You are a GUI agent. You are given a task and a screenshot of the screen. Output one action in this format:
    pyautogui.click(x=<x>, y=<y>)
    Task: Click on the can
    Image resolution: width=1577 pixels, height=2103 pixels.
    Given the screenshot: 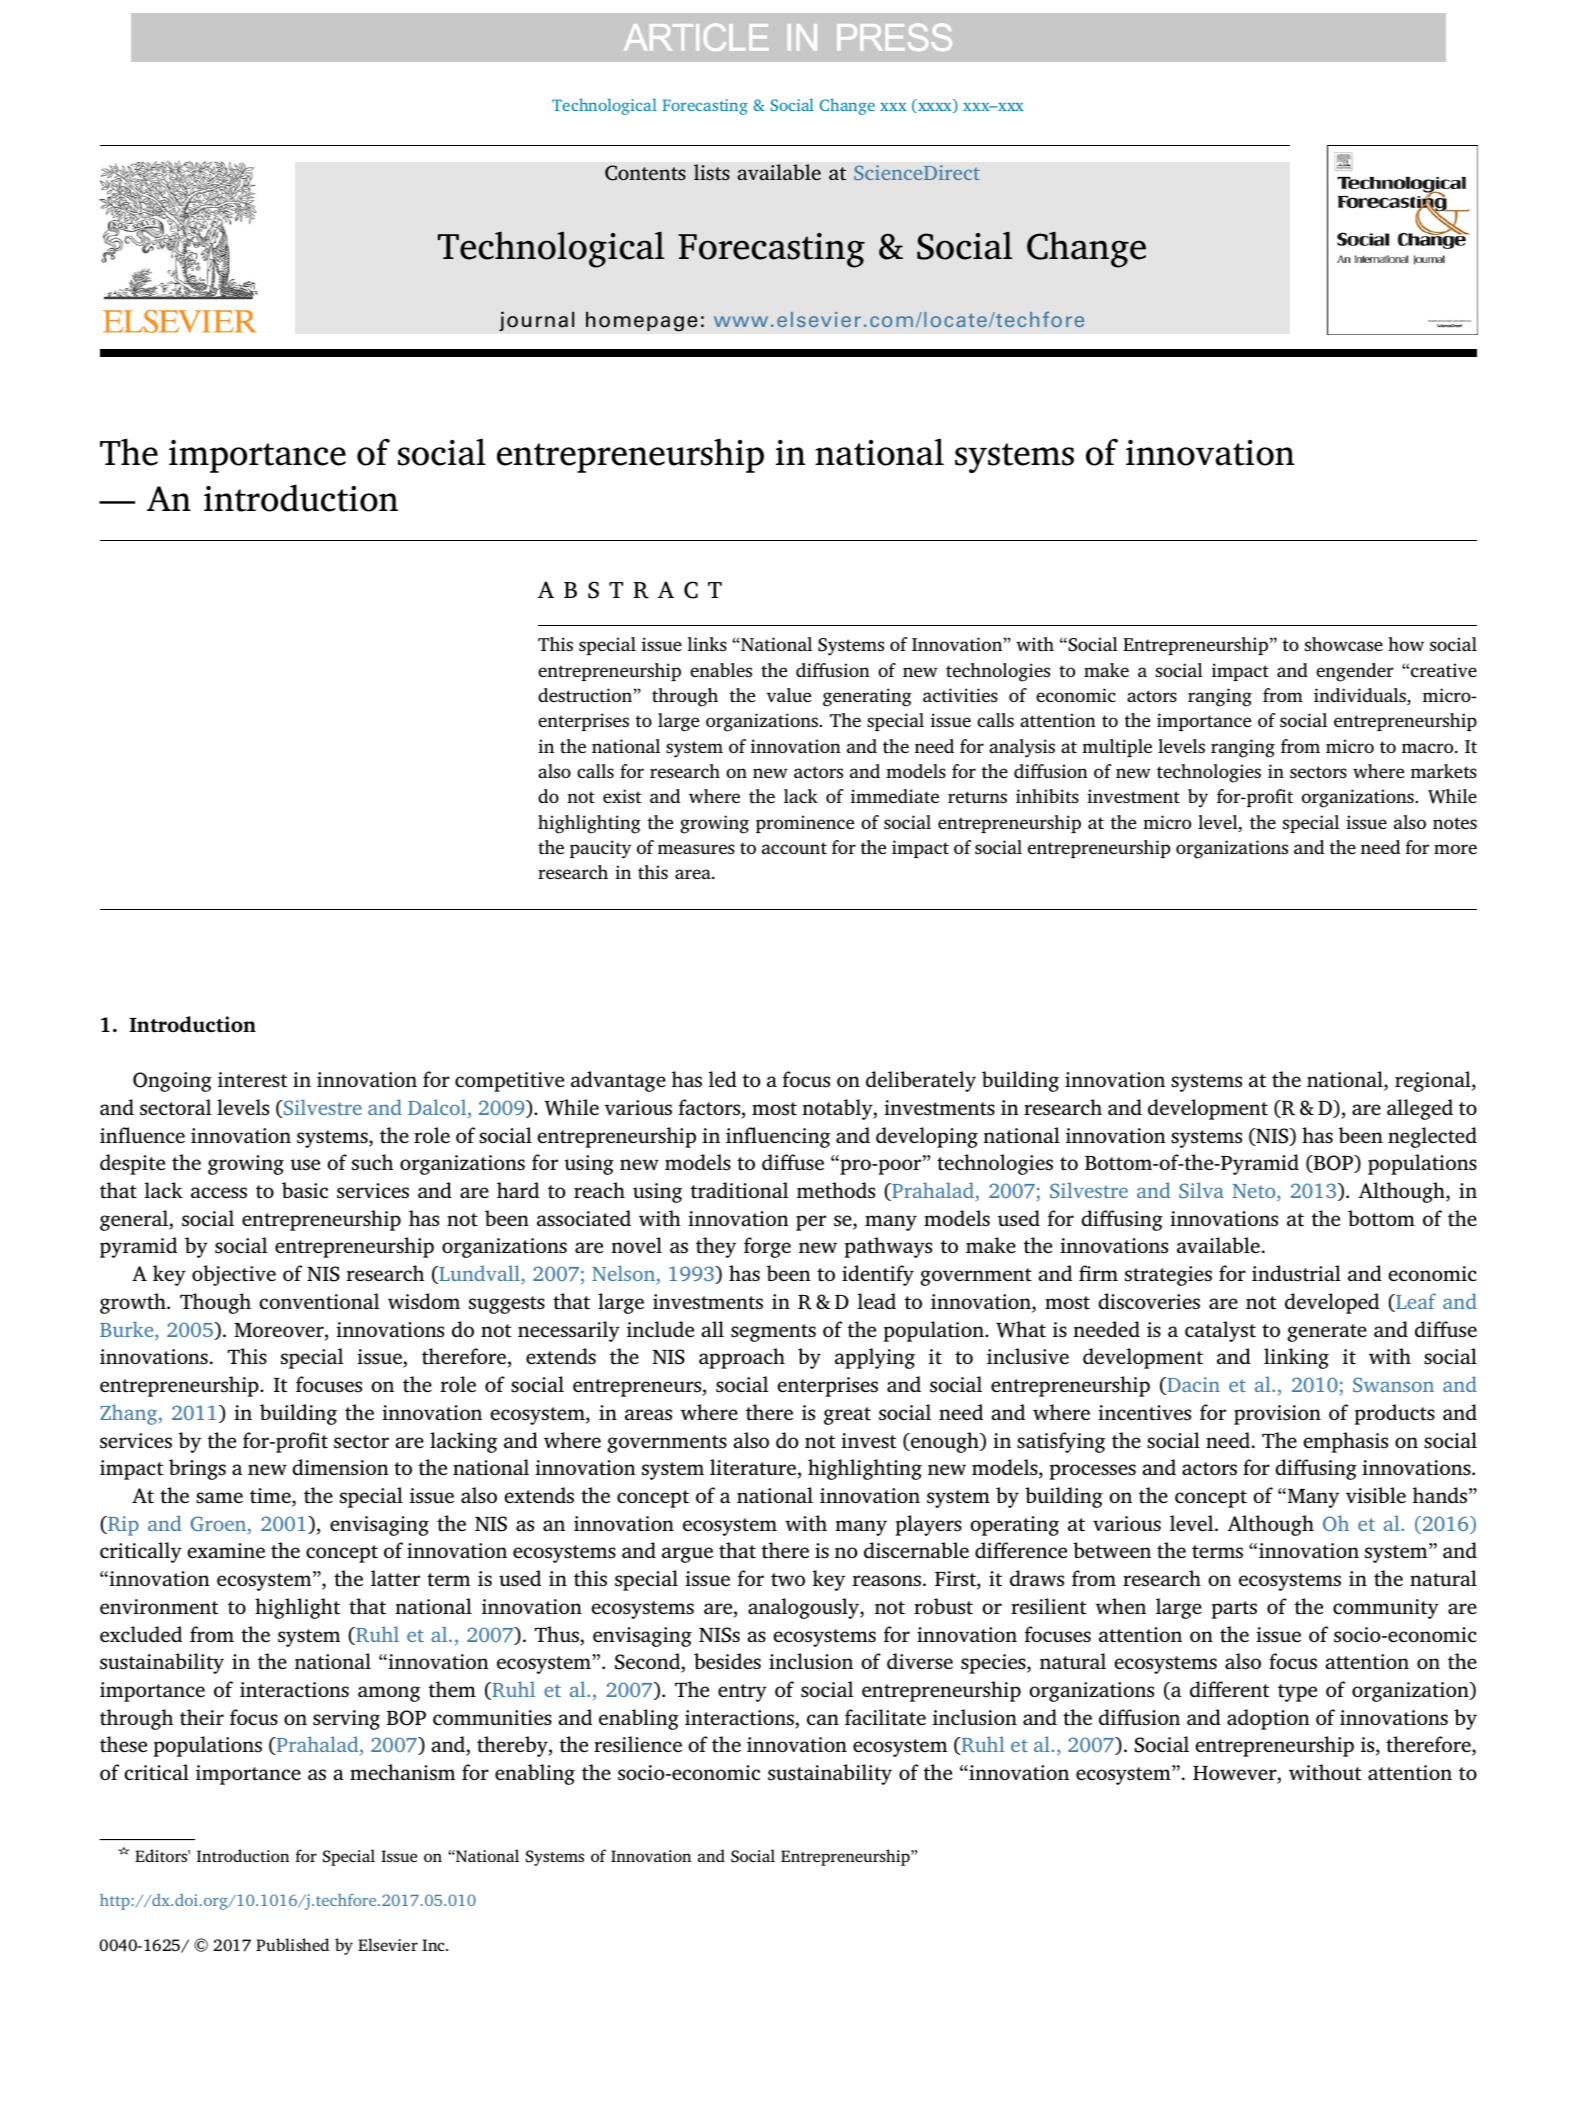 What is the action you would take?
    pyautogui.click(x=823, y=1720)
